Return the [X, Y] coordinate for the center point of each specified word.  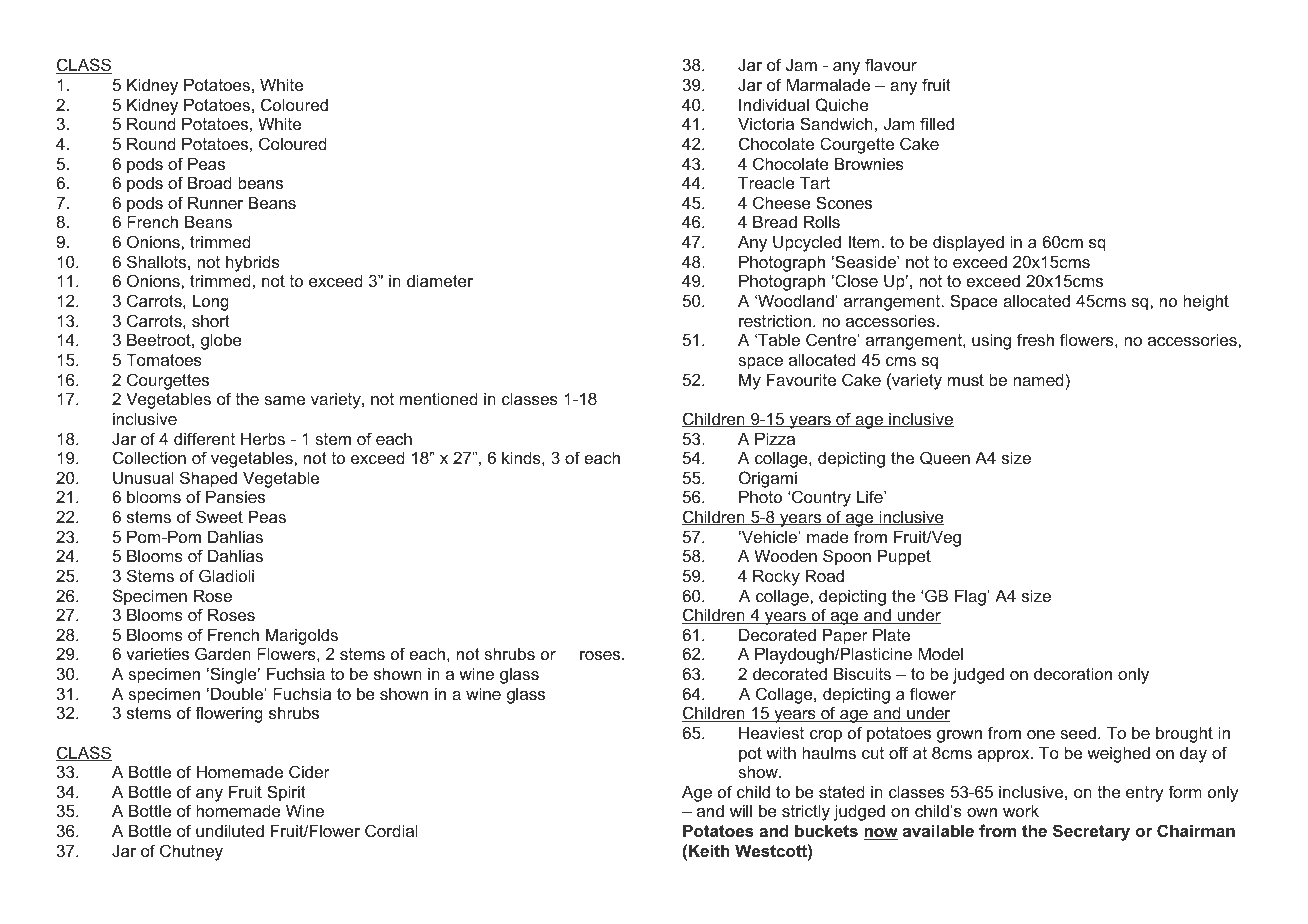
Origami [768, 479]
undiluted [230, 830]
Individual [774, 104]
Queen [945, 458]
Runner [215, 202]
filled [937, 123]
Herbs [263, 438]
